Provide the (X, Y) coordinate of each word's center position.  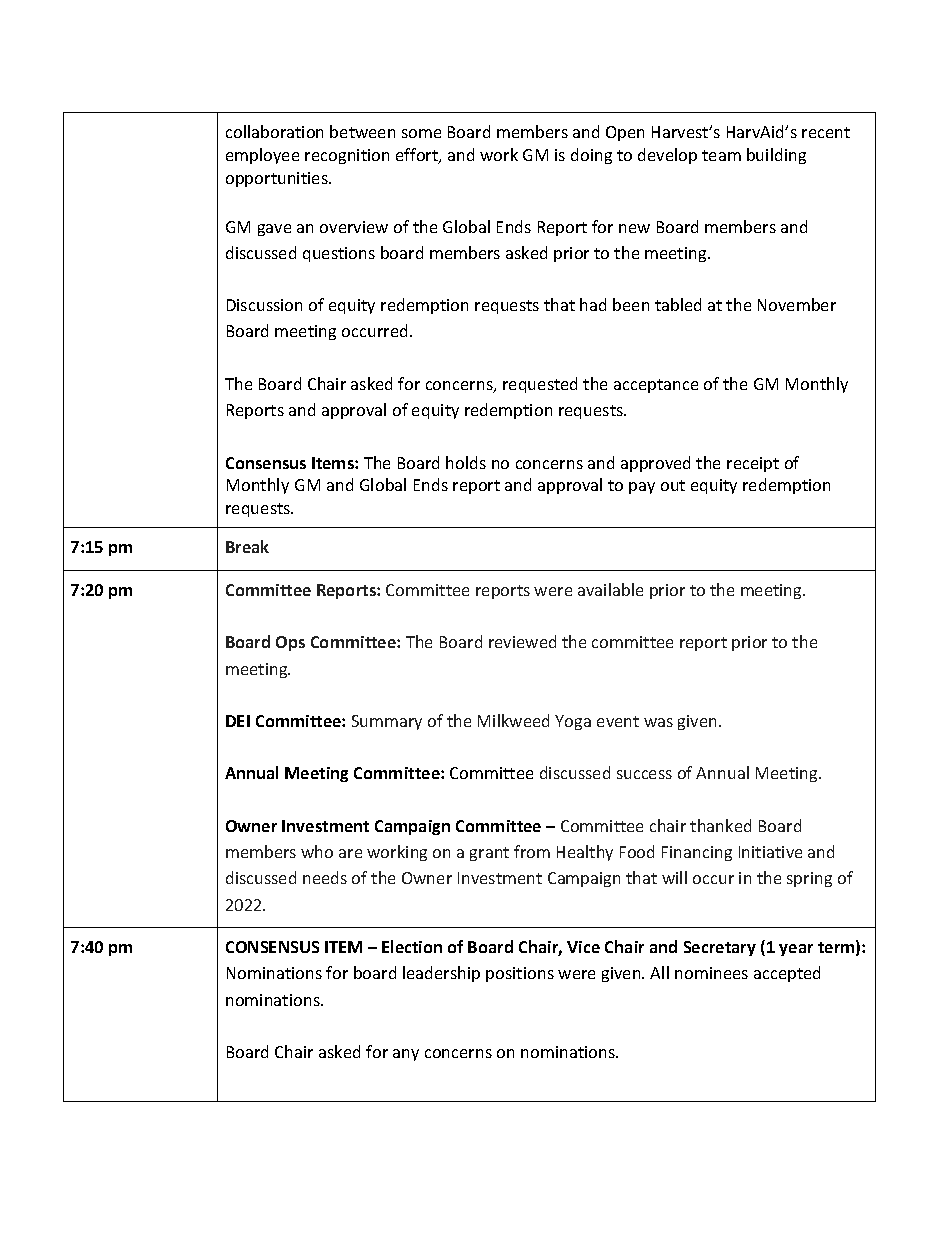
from (532, 851)
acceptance (656, 386)
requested (540, 385)
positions (520, 974)
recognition (347, 156)
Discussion (264, 305)
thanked (720, 825)
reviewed (522, 641)
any (406, 1055)
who (317, 851)
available (610, 589)
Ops (290, 643)
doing (591, 156)
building (776, 156)
